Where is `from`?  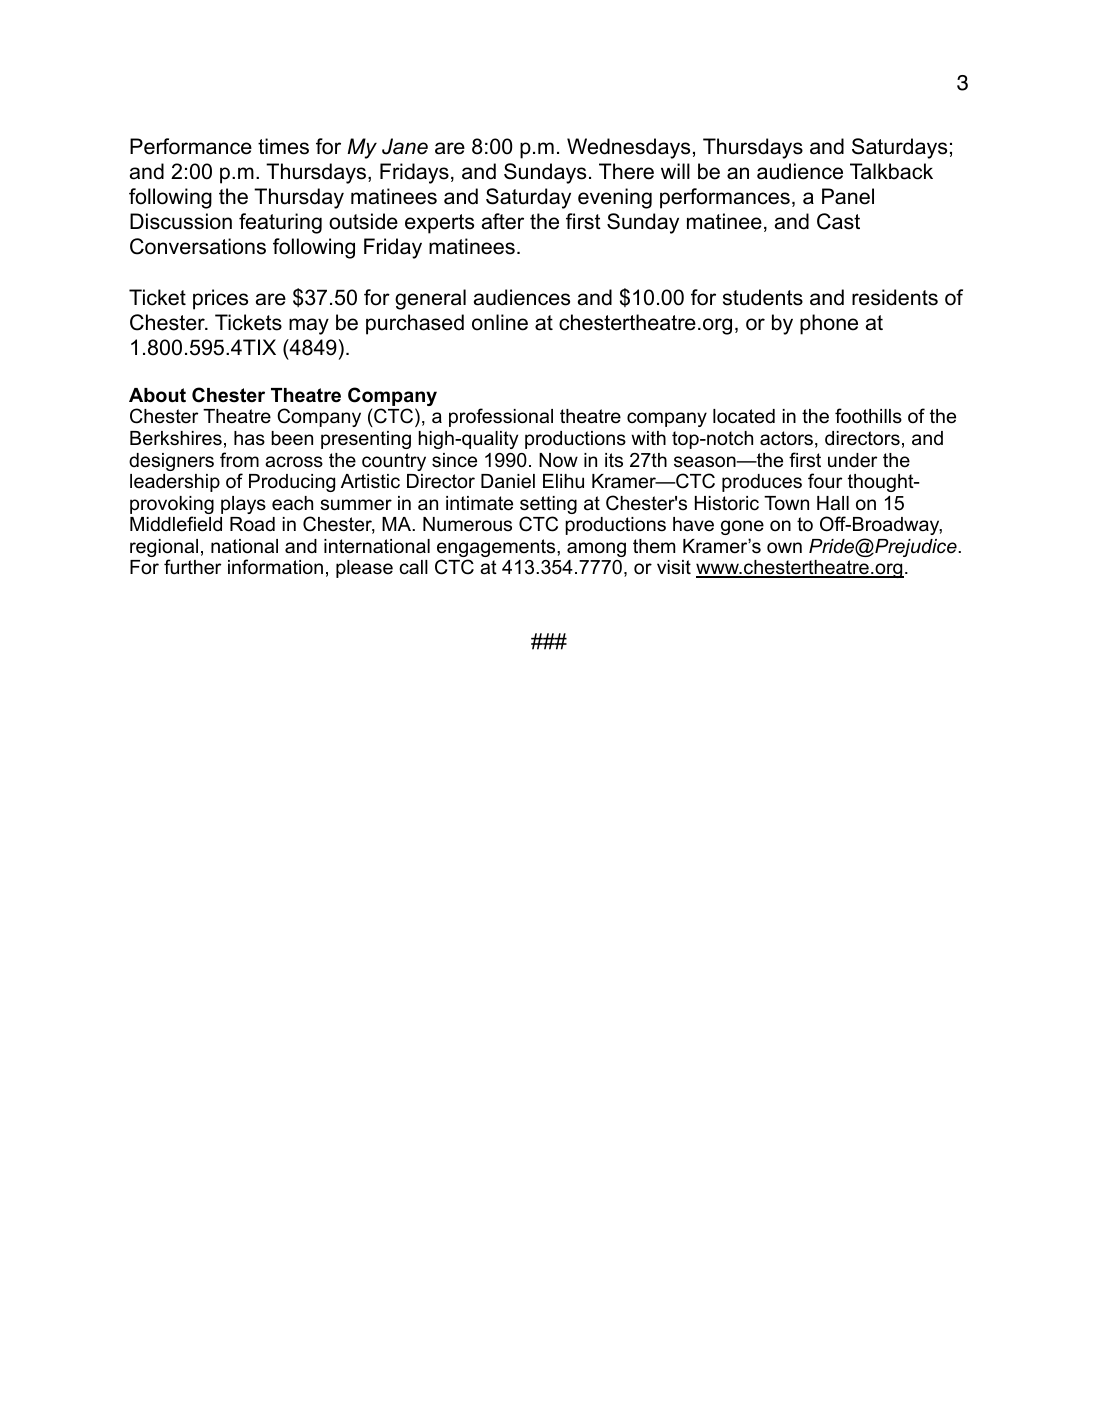 from is located at coordinates (239, 460).
